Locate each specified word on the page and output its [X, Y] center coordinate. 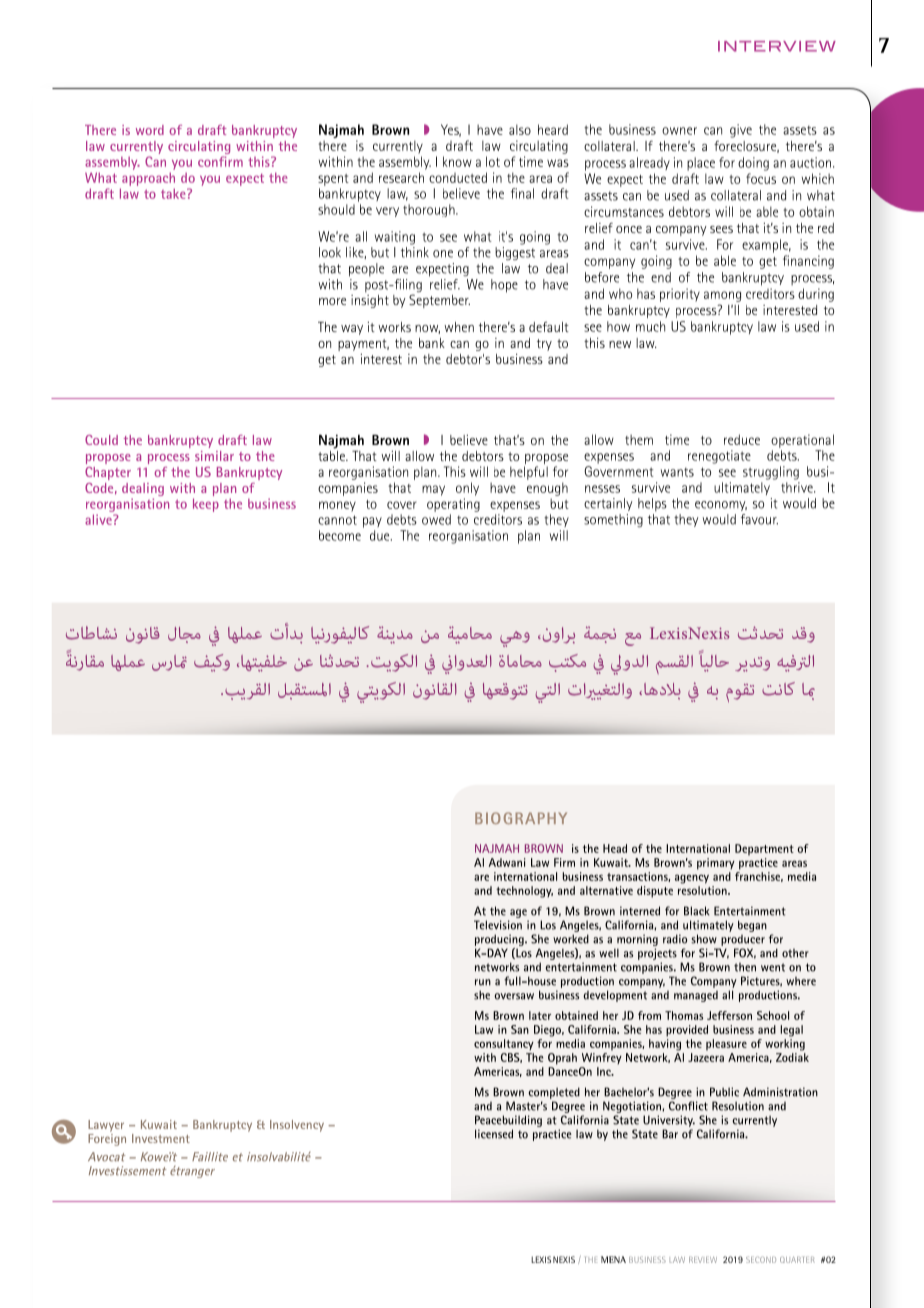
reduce [742, 439]
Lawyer [106, 1126]
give [741, 131]
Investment [161, 1138]
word [150, 130]
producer [743, 940]
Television [498, 925]
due [381, 535]
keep [206, 505]
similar [214, 456]
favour [759, 519]
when [459, 327]
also [520, 129]
